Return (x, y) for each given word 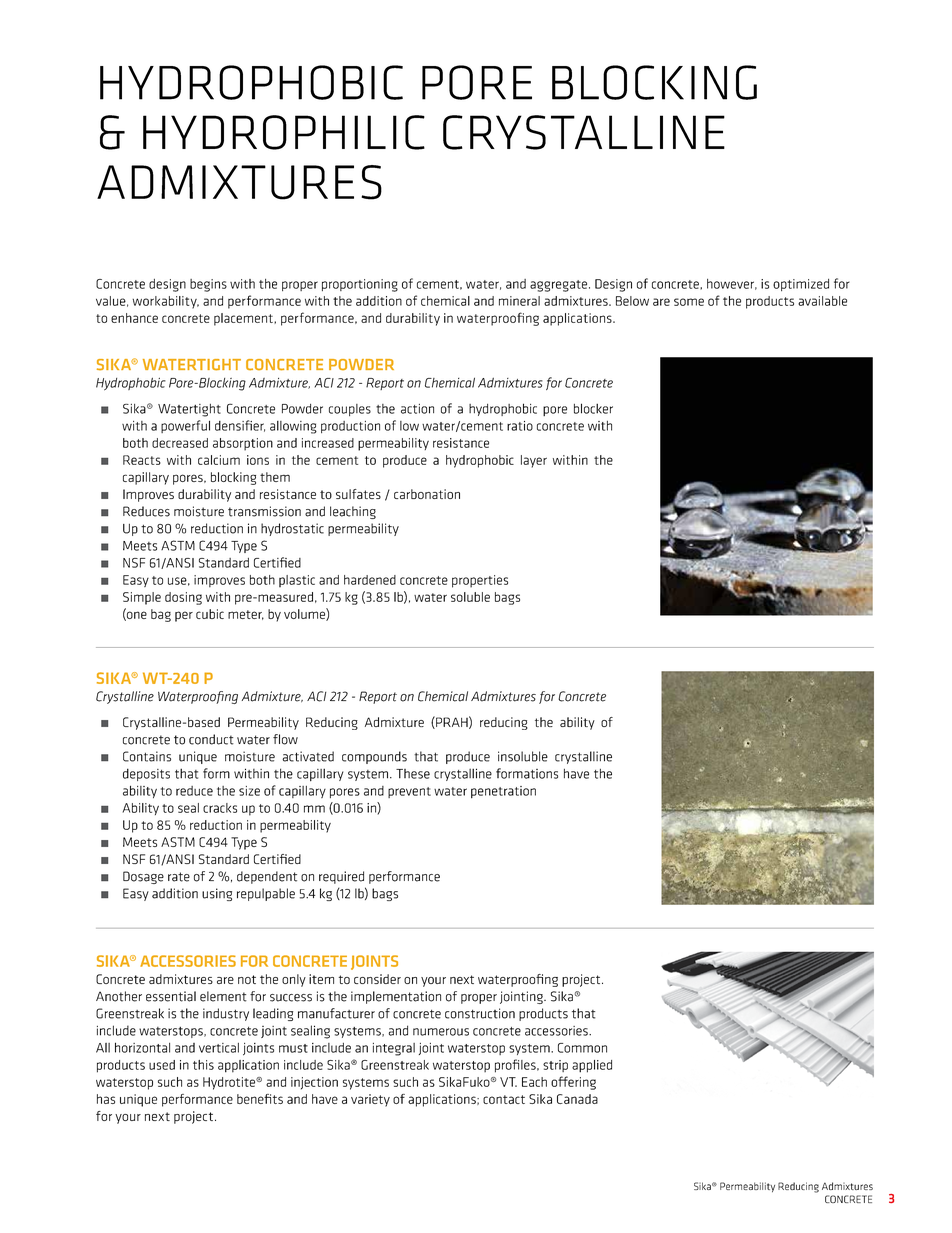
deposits (146, 774)
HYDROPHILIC (284, 132)
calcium (219, 460)
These (413, 774)
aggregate (558, 286)
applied (592, 1066)
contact (504, 1099)
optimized (801, 285)
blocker (593, 408)
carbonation (427, 494)
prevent (409, 792)
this (203, 1065)
